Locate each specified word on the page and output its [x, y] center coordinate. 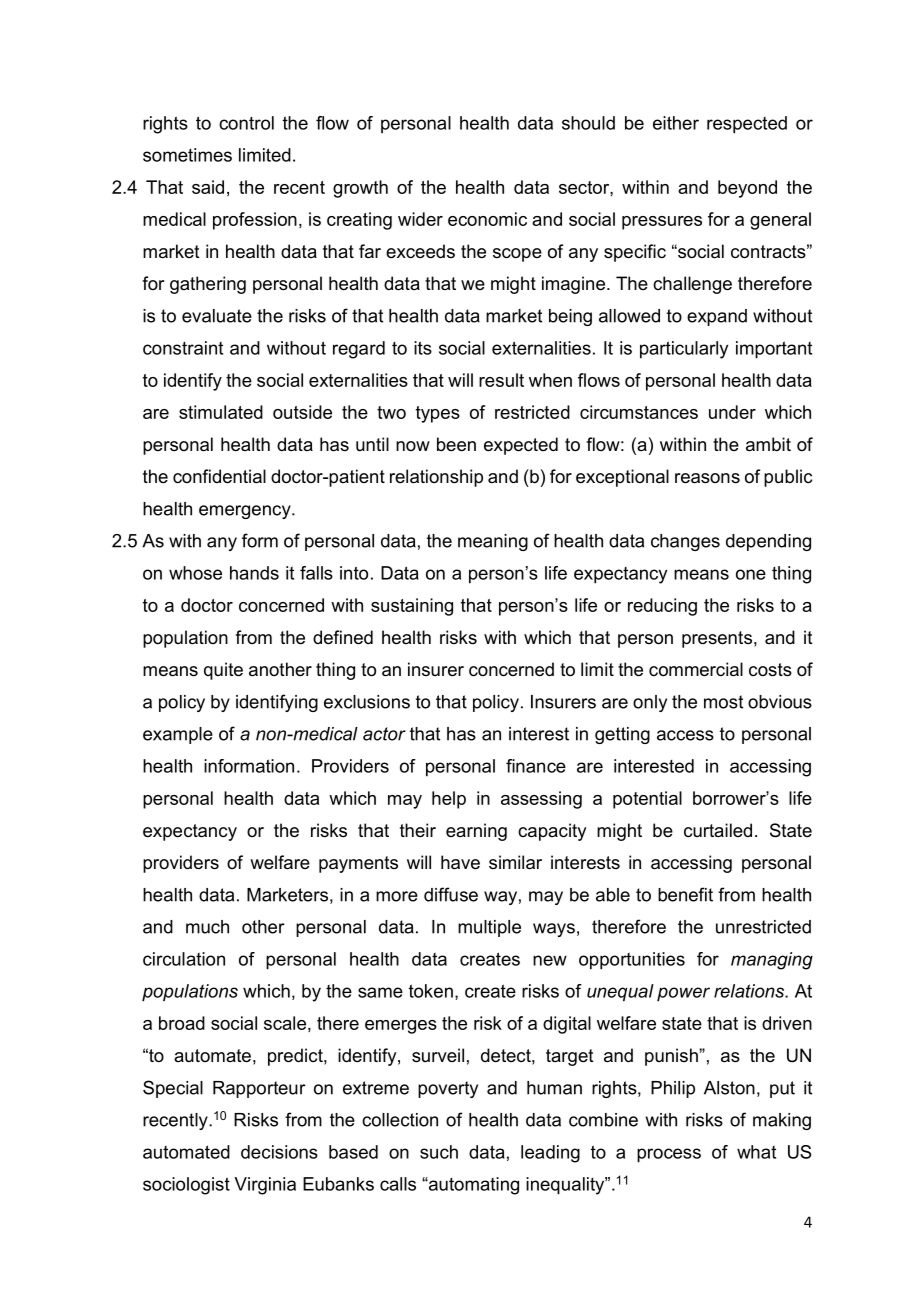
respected [747, 125]
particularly [684, 350]
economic [487, 219]
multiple [489, 928]
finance [536, 766]
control [246, 123]
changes [685, 542]
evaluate [217, 316]
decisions [279, 1152]
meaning [493, 542]
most [723, 702]
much [207, 927]
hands [254, 573]
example [178, 735]
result [501, 380]
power [683, 994]
